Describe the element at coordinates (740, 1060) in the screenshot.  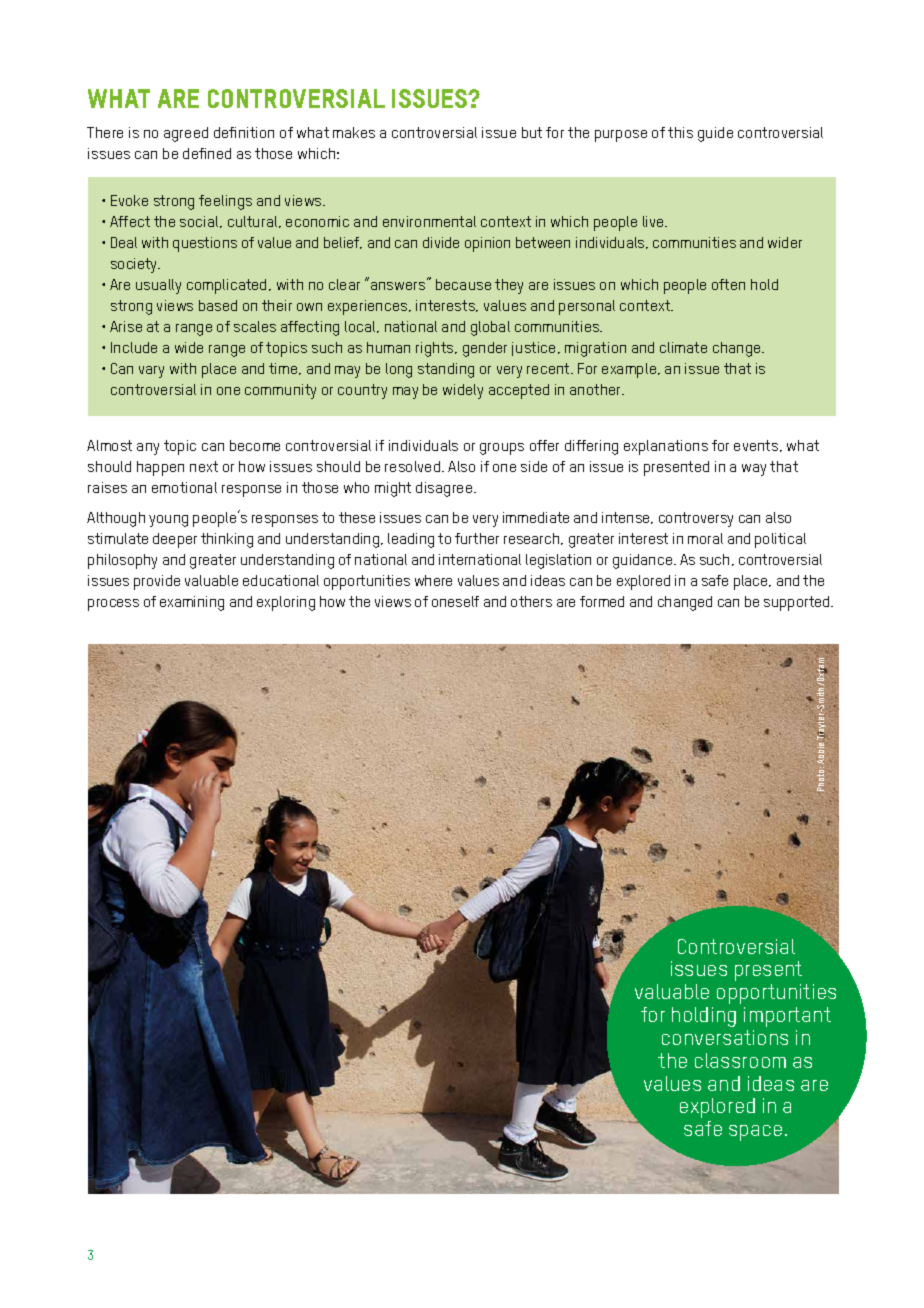
I see `classroom` at that location.
